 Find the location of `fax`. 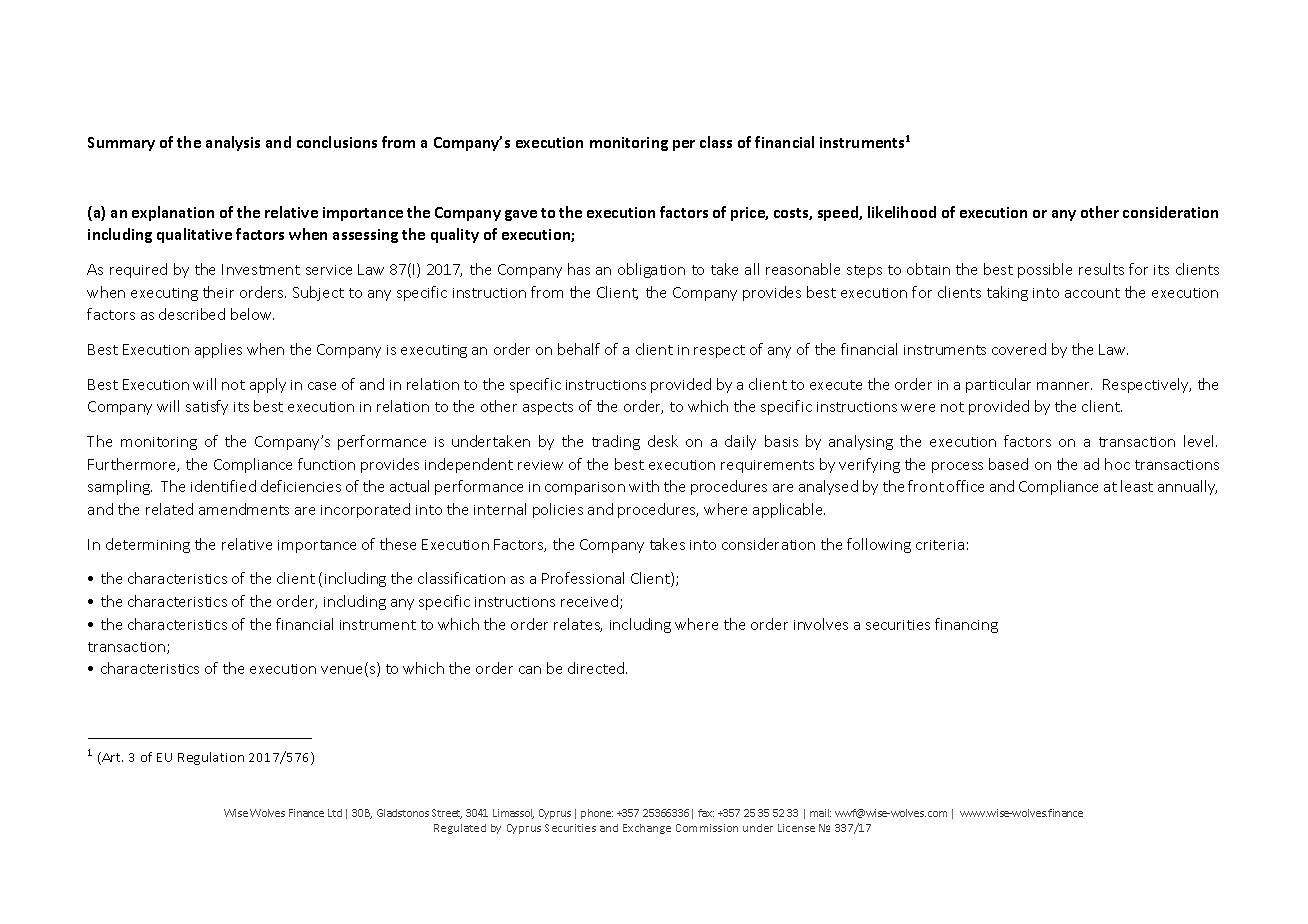

fax is located at coordinates (706, 813).
